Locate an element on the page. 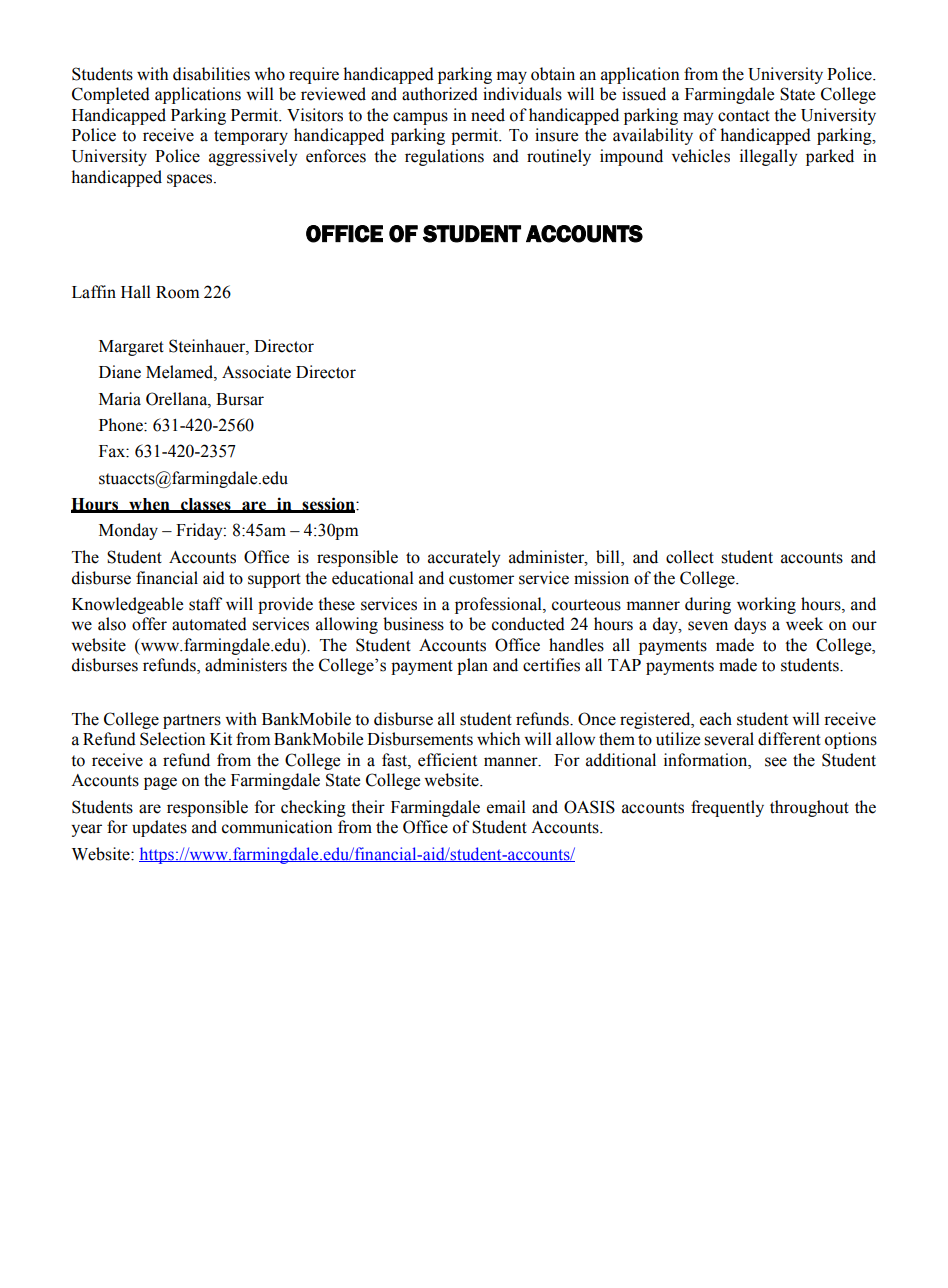  email is located at coordinates (506, 807).
